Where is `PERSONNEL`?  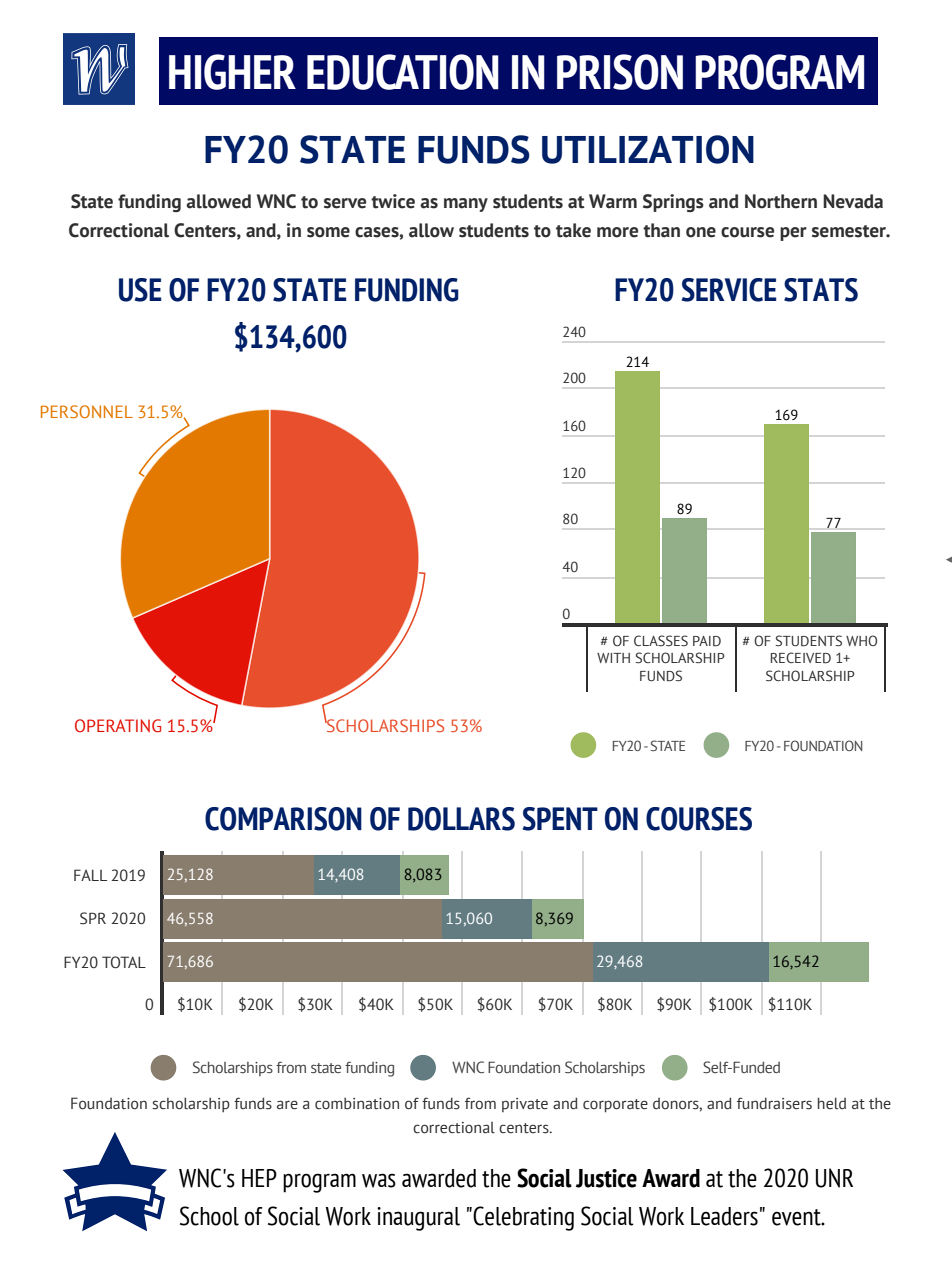
PERSONNEL is located at coordinates (87, 411).
